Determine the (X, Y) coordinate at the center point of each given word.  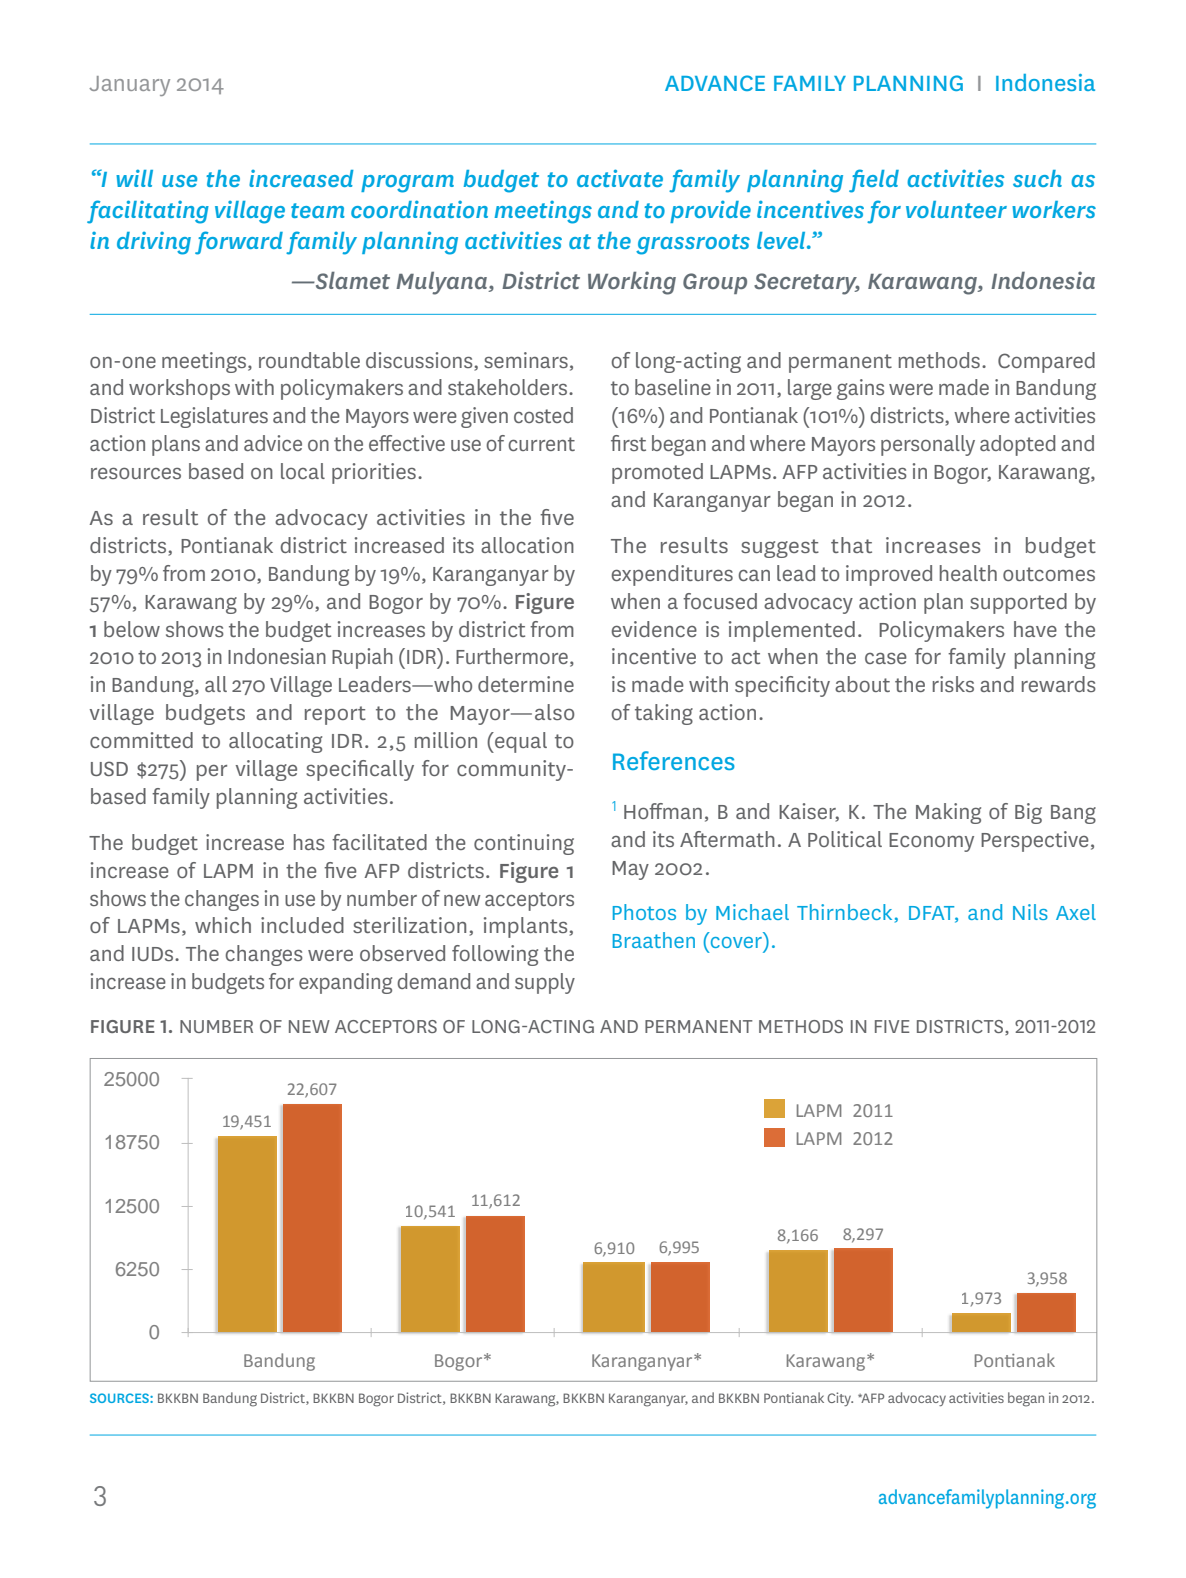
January (129, 86)
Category (629, 1400)
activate (620, 178)
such (1037, 178)
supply (545, 983)
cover (736, 942)
